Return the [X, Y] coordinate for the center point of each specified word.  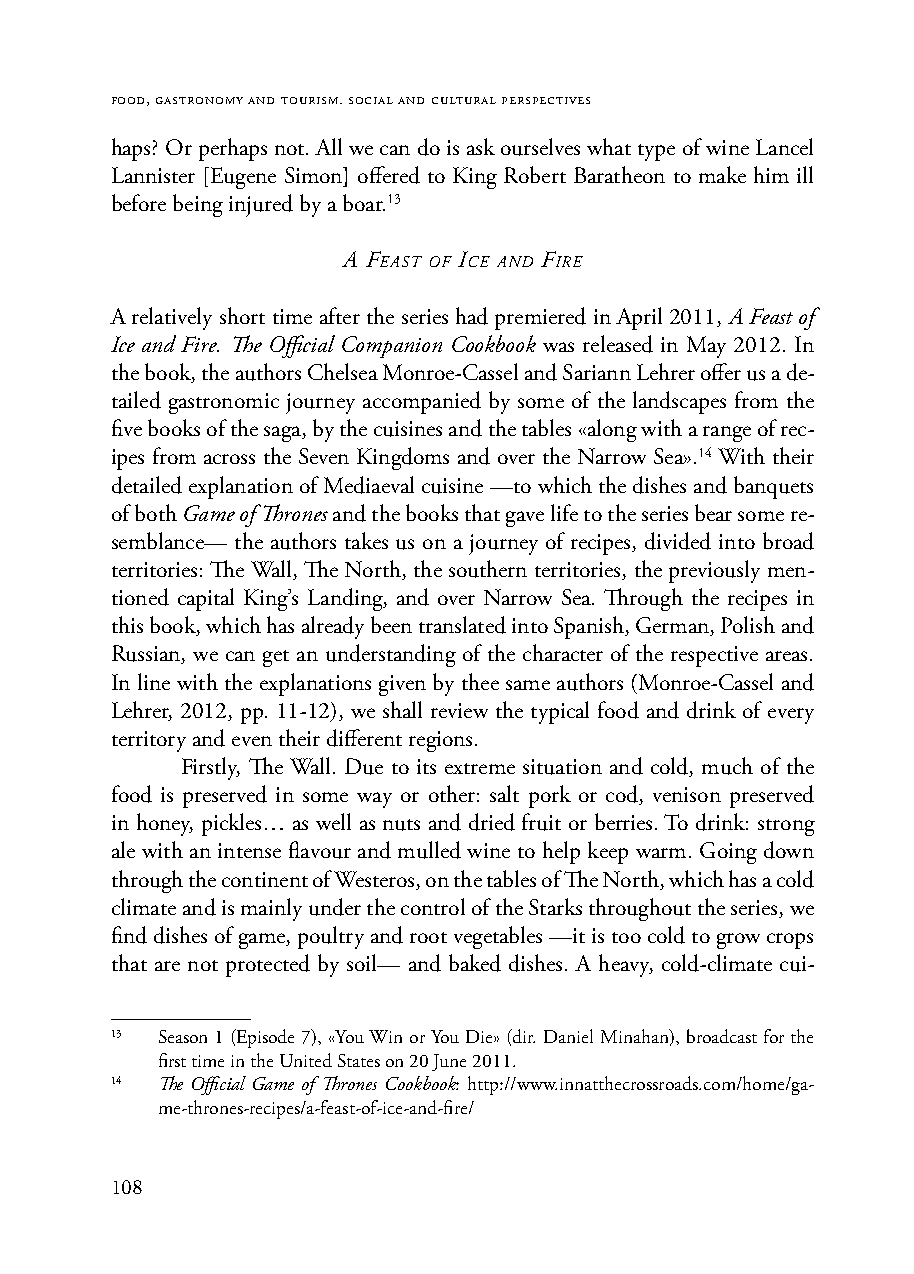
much [727, 766]
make [722, 174]
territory [149, 741]
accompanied [422, 402]
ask [481, 146]
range [727, 434]
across [229, 459]
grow [738, 941]
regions [440, 741]
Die [480, 1036]
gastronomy [199, 100]
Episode [264, 1038]
